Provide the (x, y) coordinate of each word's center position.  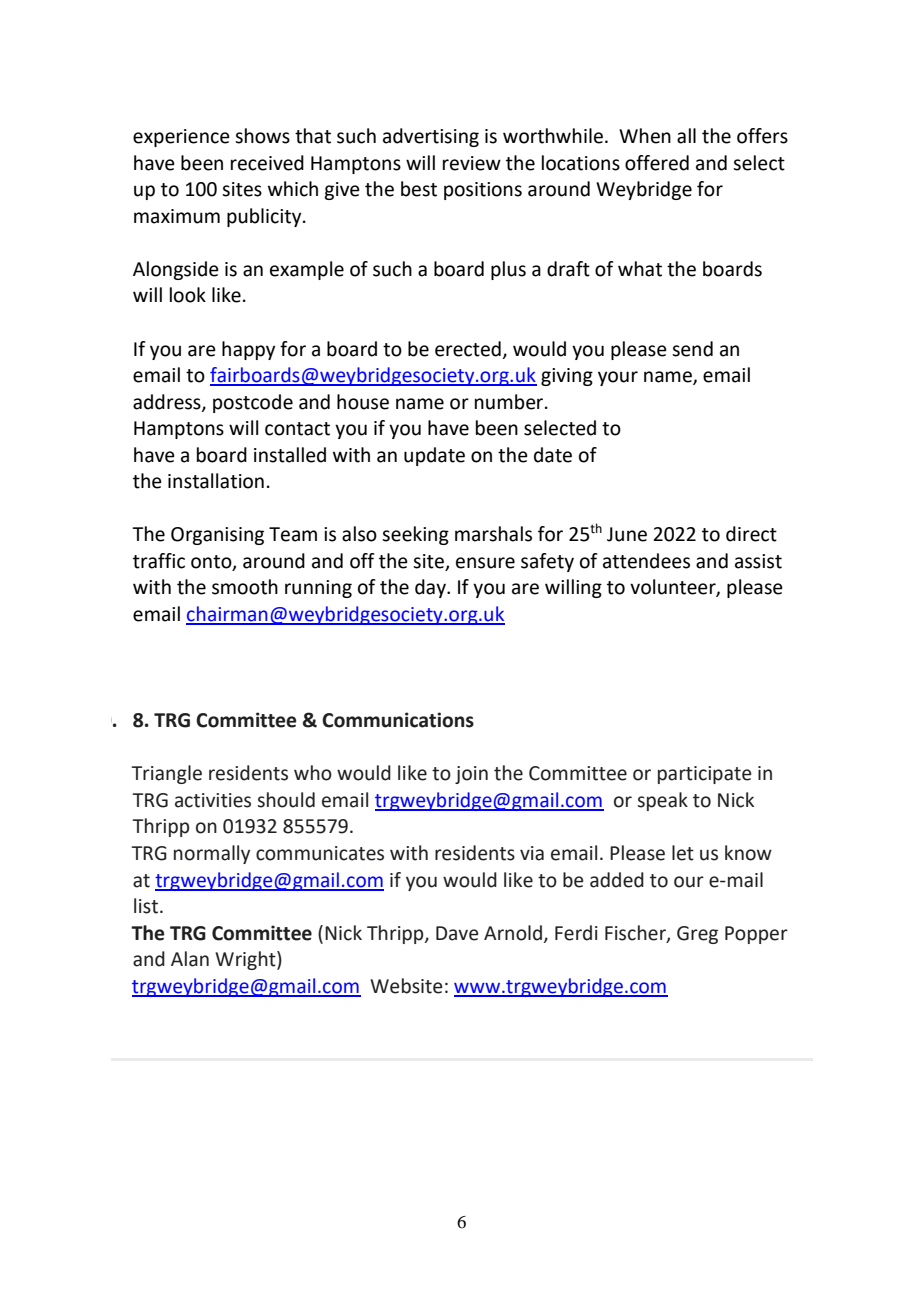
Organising (217, 536)
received (267, 163)
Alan (190, 959)
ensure (485, 563)
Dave (457, 933)
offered (657, 163)
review (472, 163)
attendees (646, 561)
